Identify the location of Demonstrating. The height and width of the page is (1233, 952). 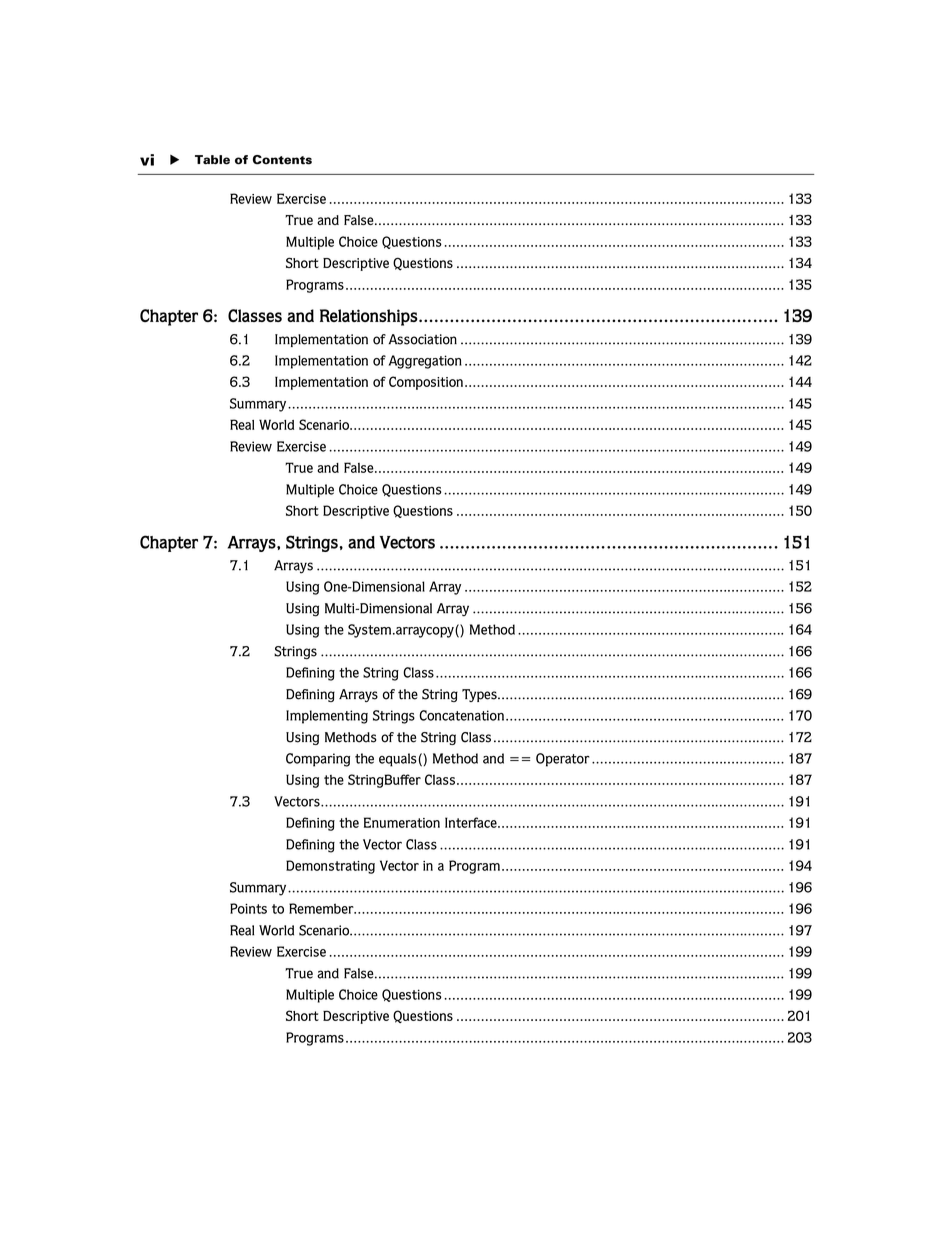
(330, 867).
